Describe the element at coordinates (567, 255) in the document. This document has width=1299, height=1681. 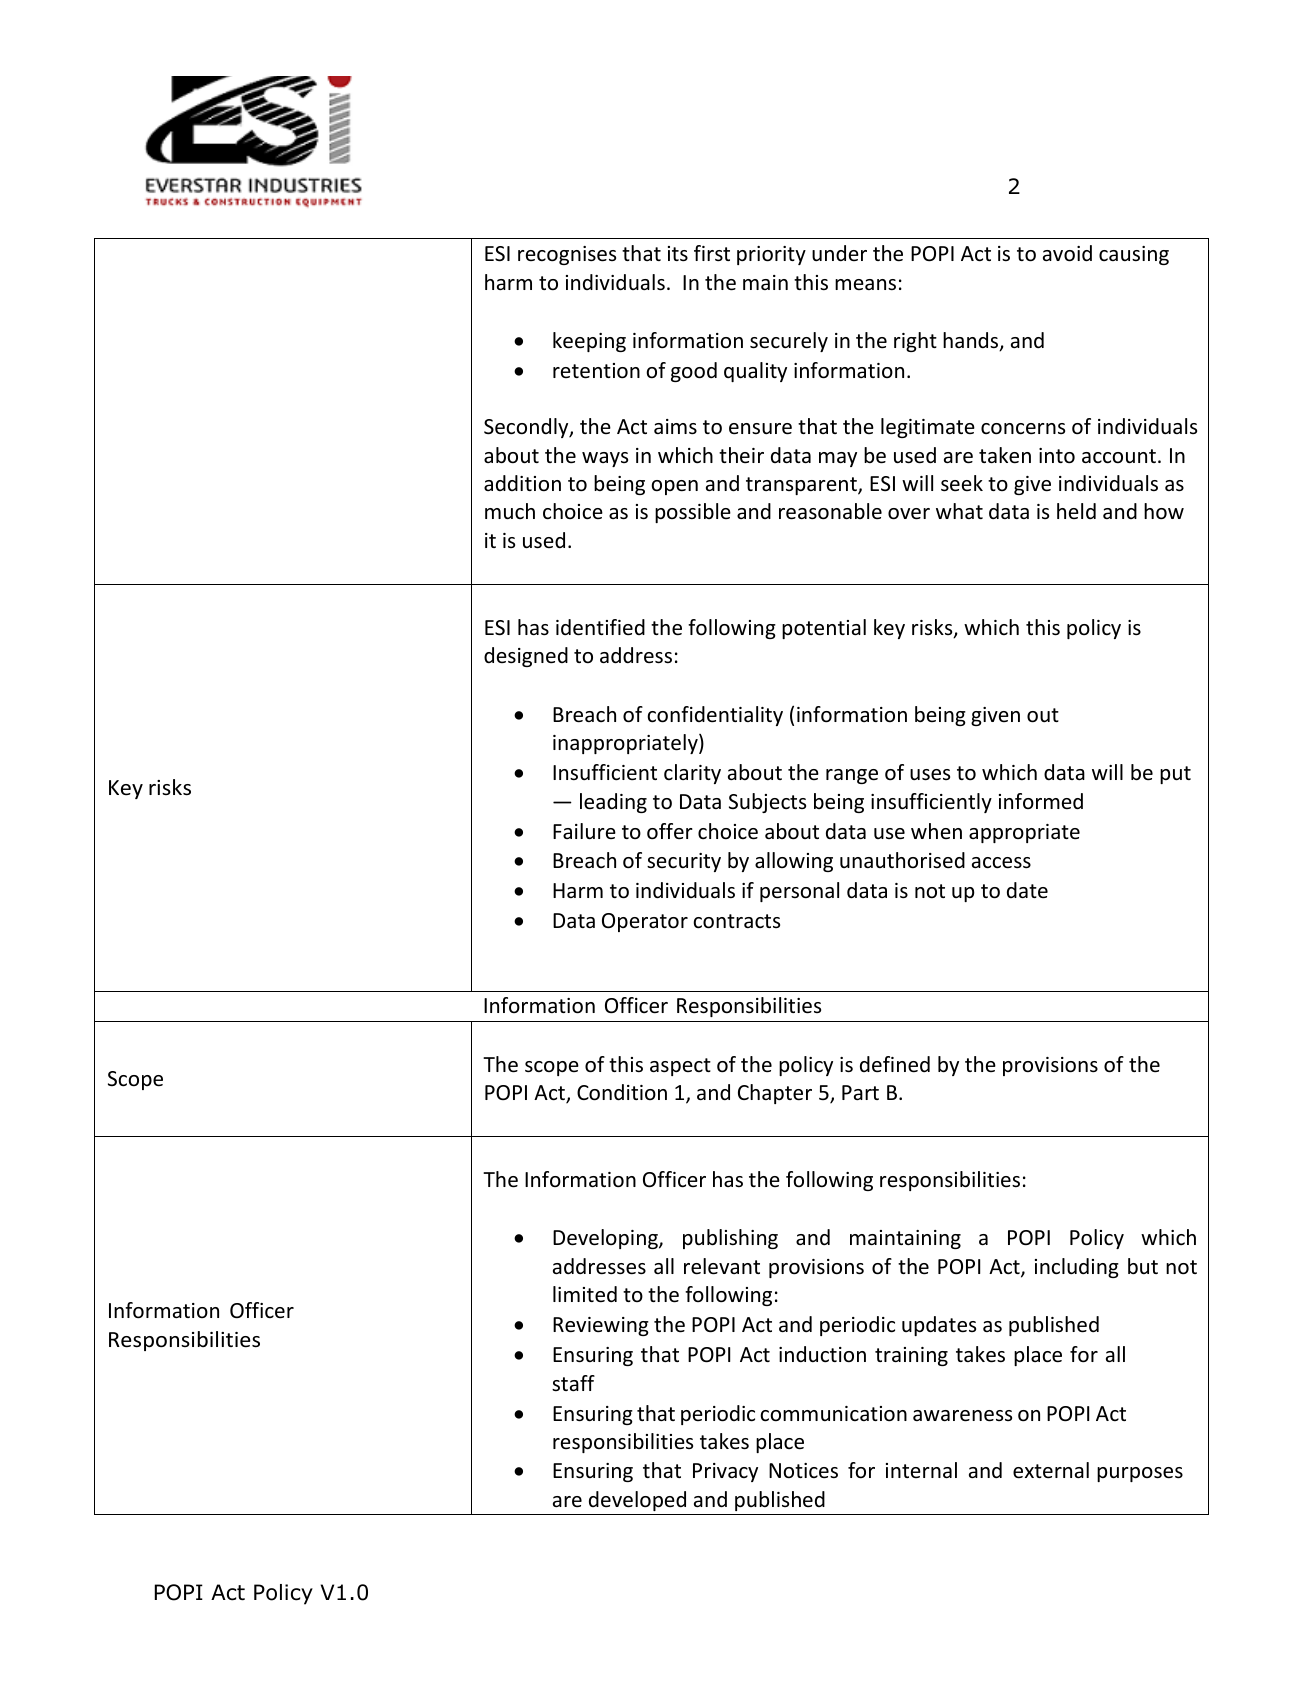
I see `recognises` at that location.
